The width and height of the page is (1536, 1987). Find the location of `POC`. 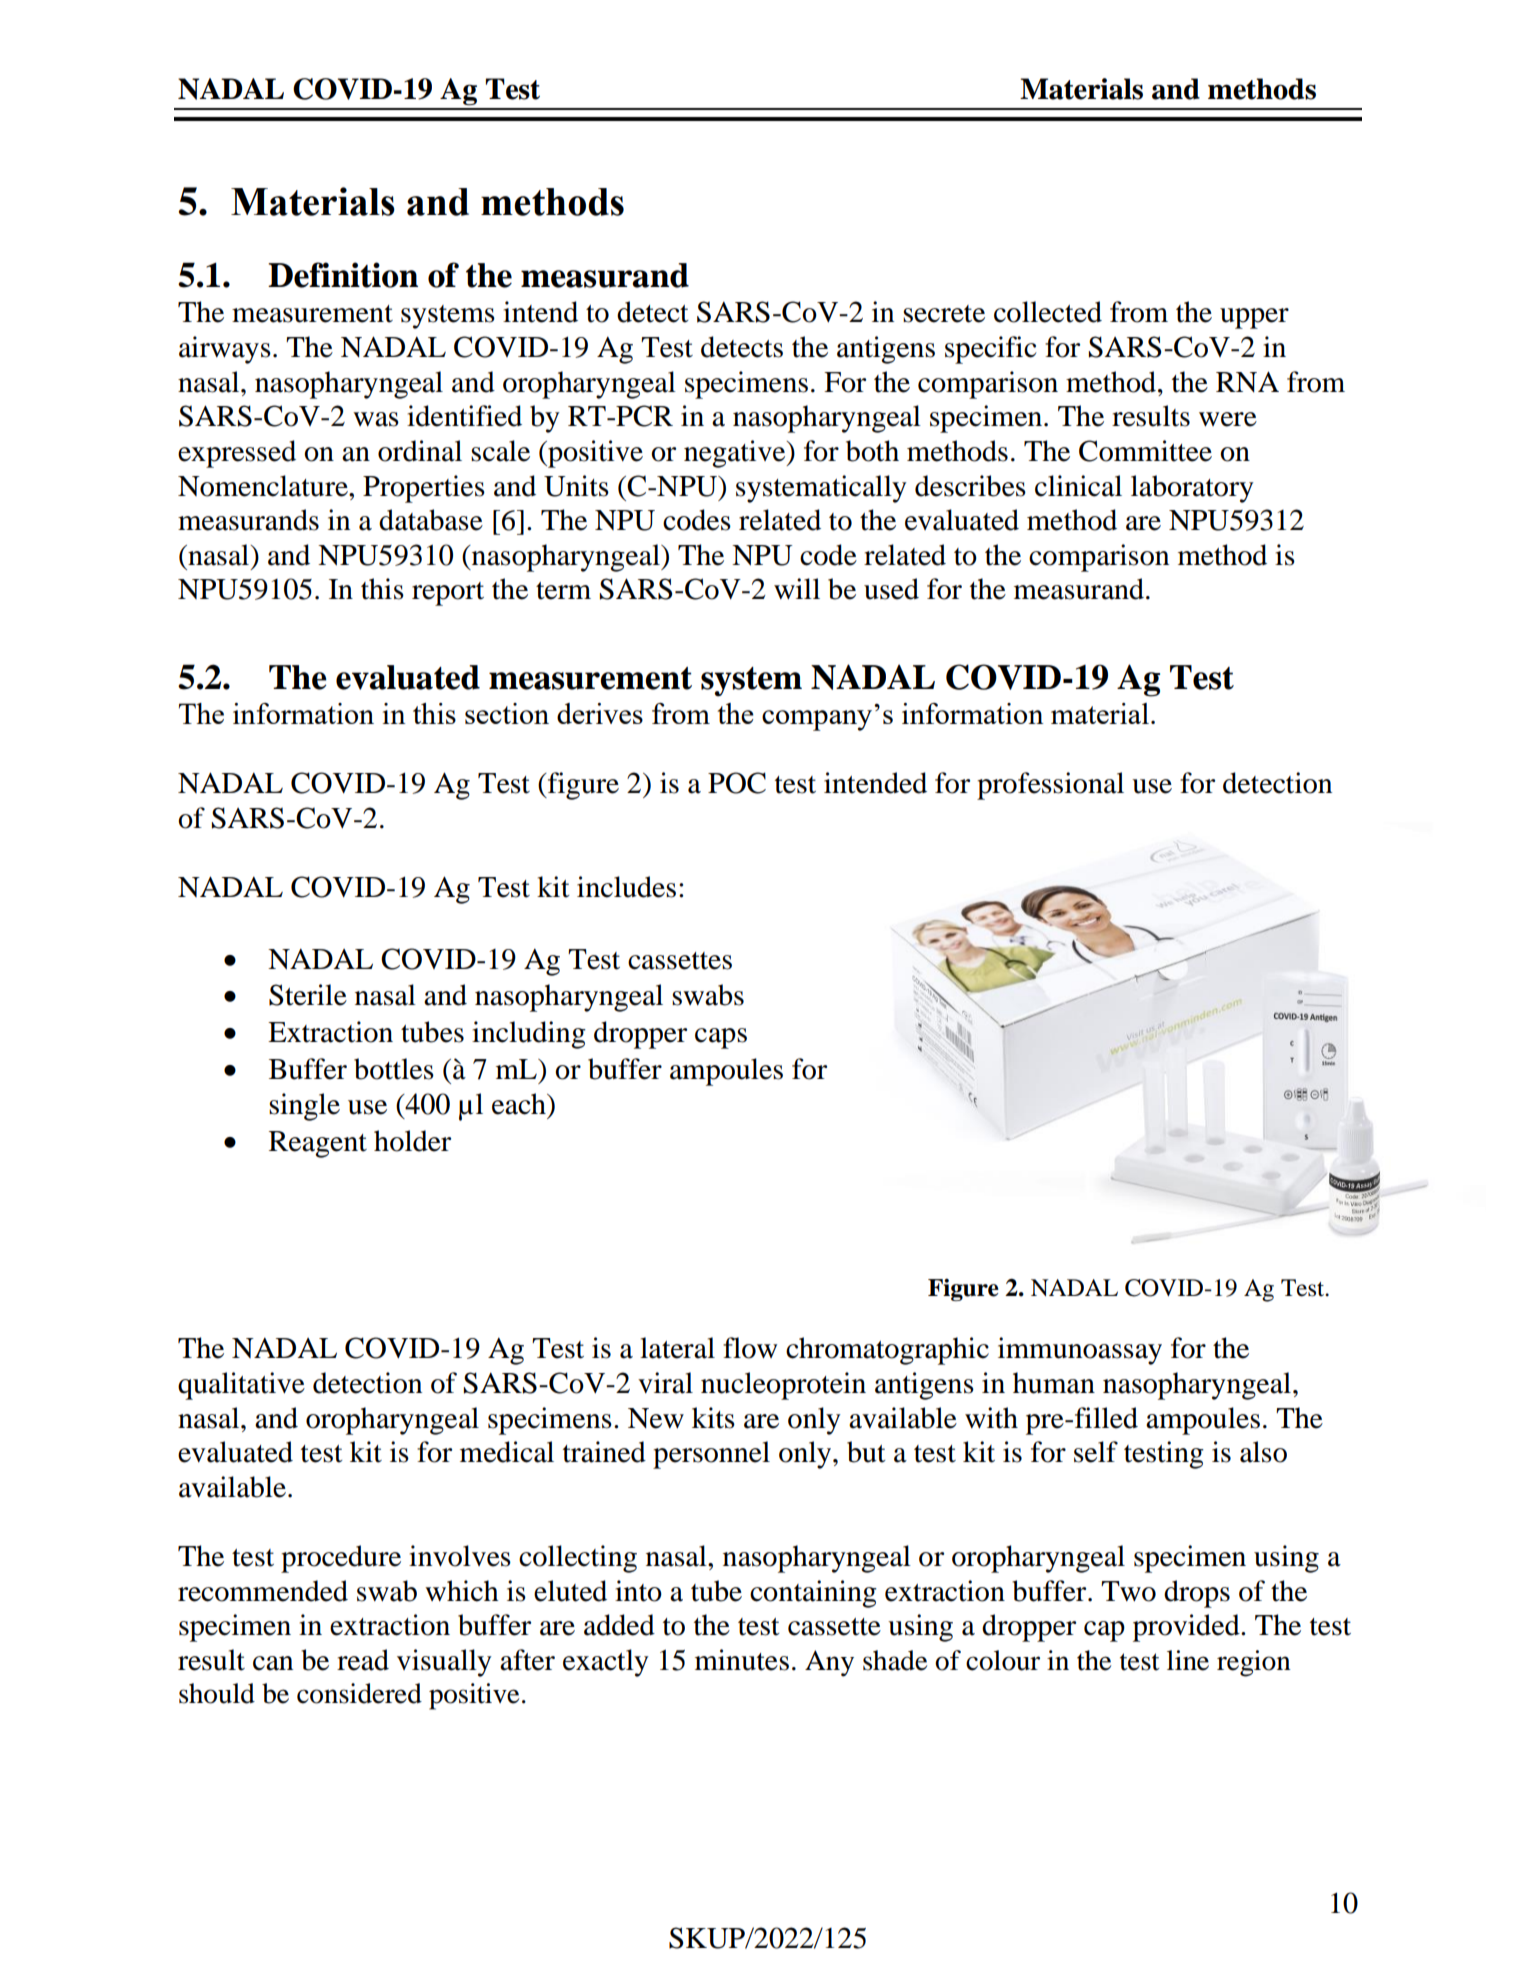

POC is located at coordinates (737, 783).
